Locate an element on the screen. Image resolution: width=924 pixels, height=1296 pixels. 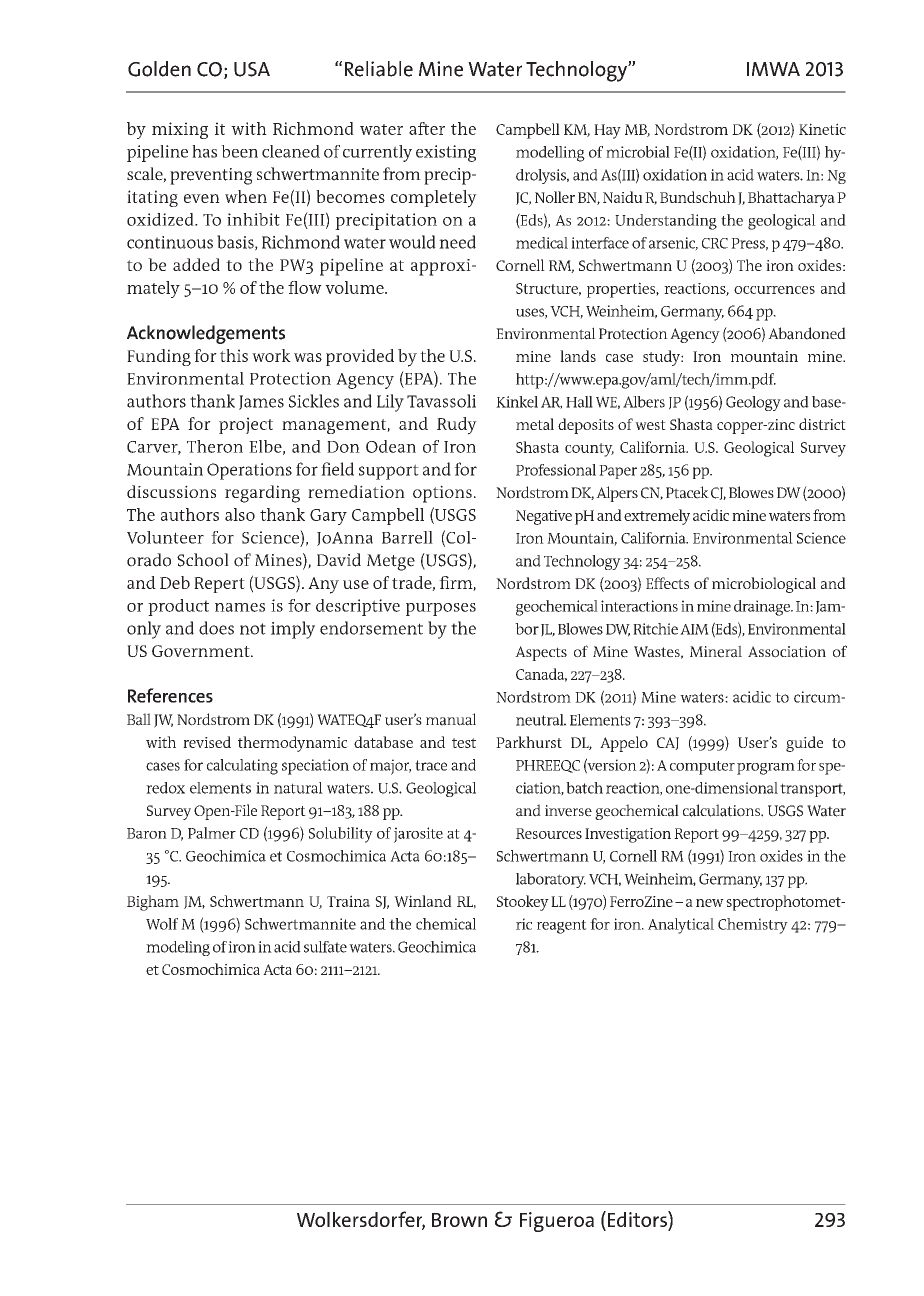
Kinetic is located at coordinates (822, 129).
